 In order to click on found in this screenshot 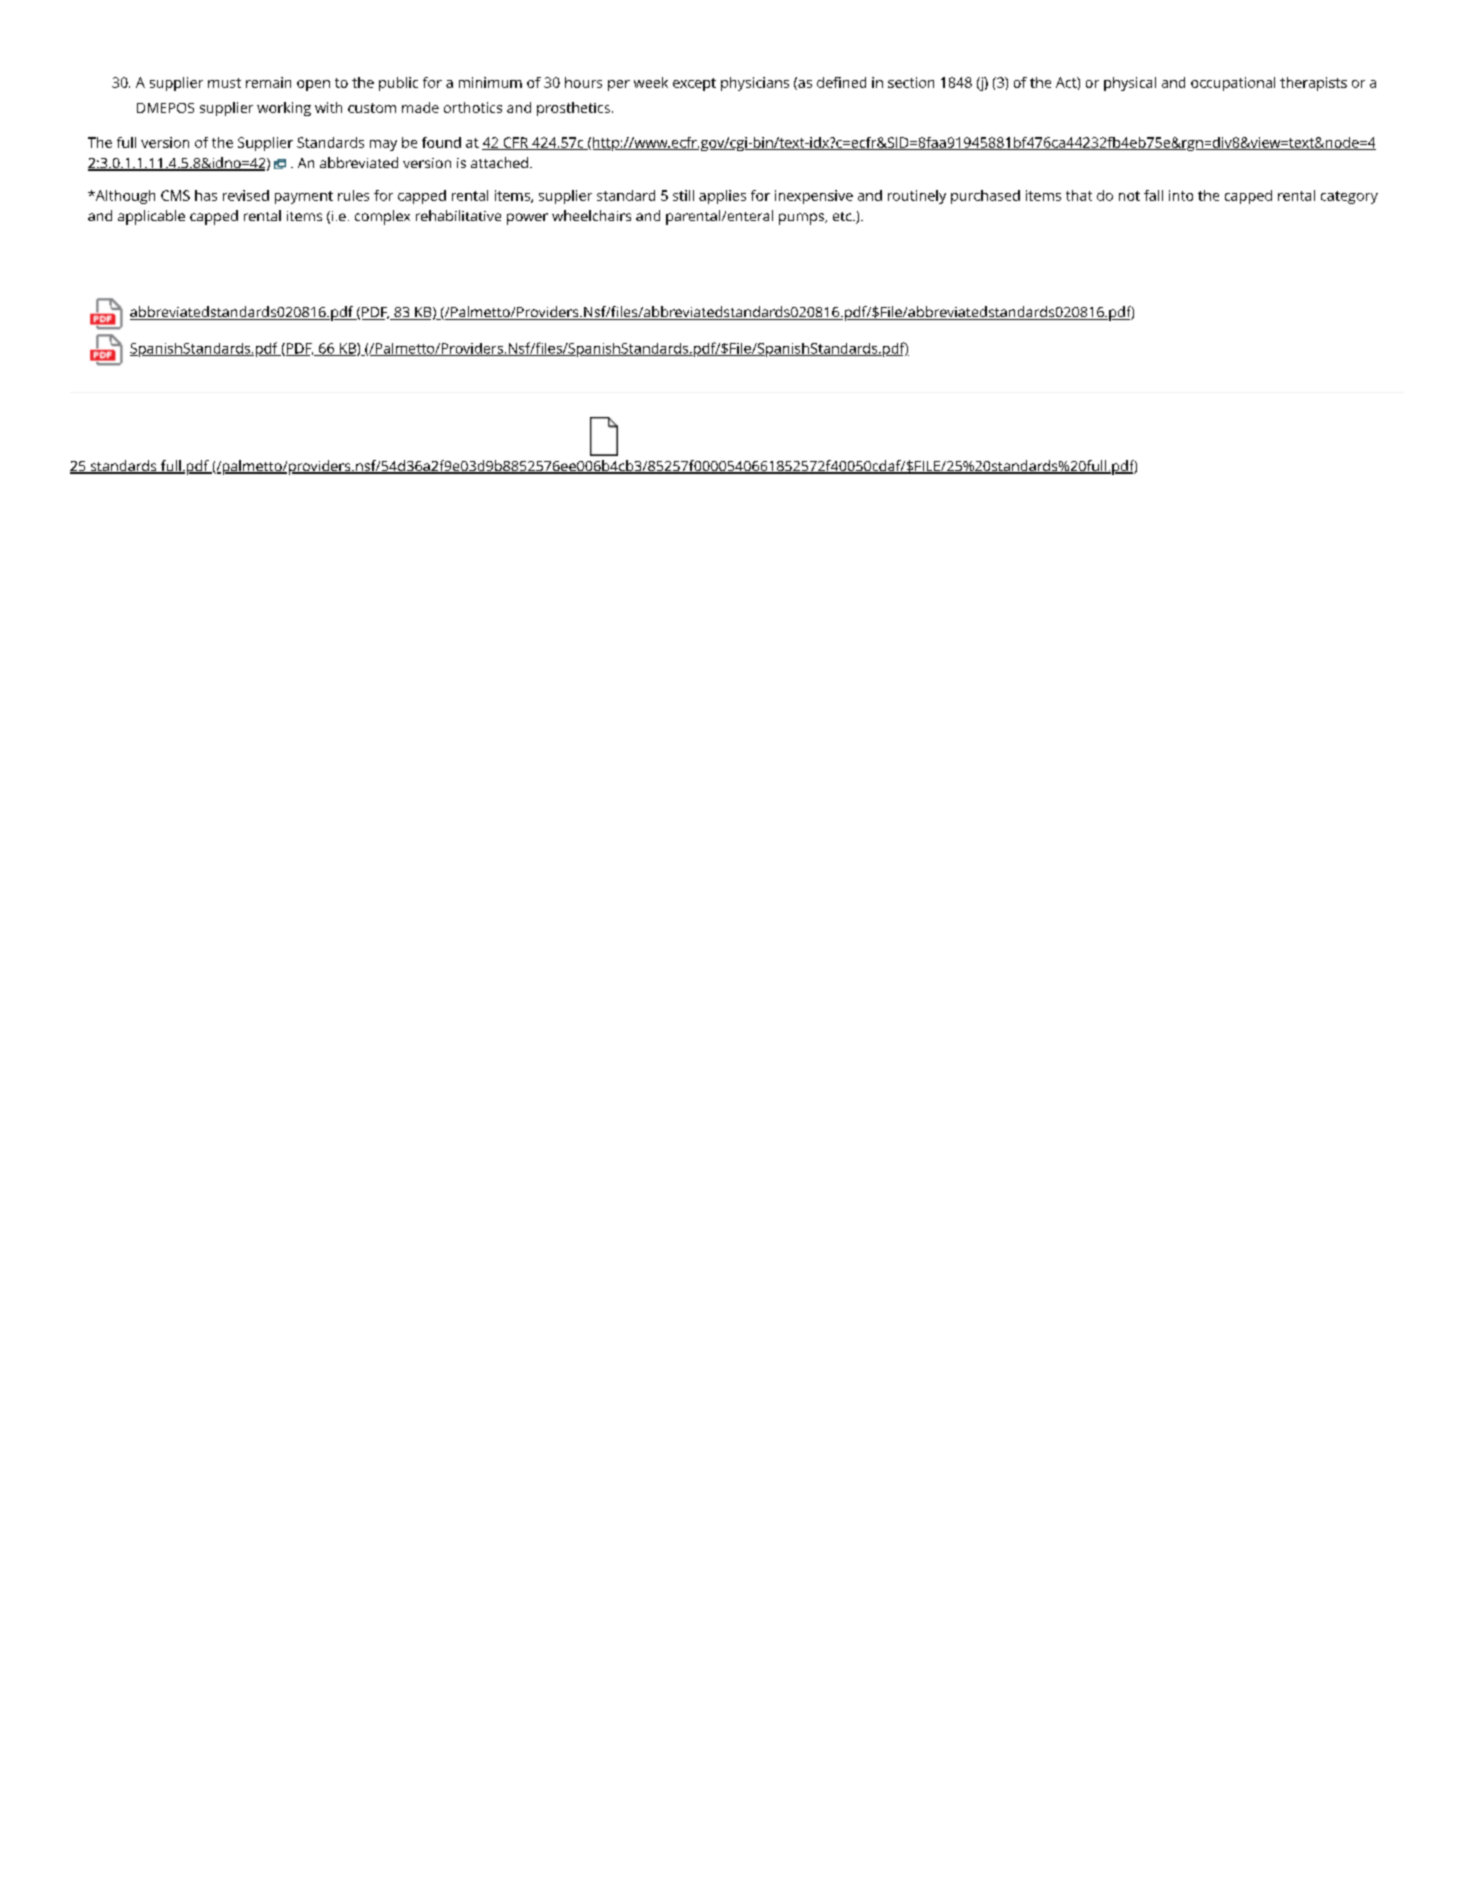, I will do `click(441, 142)`.
